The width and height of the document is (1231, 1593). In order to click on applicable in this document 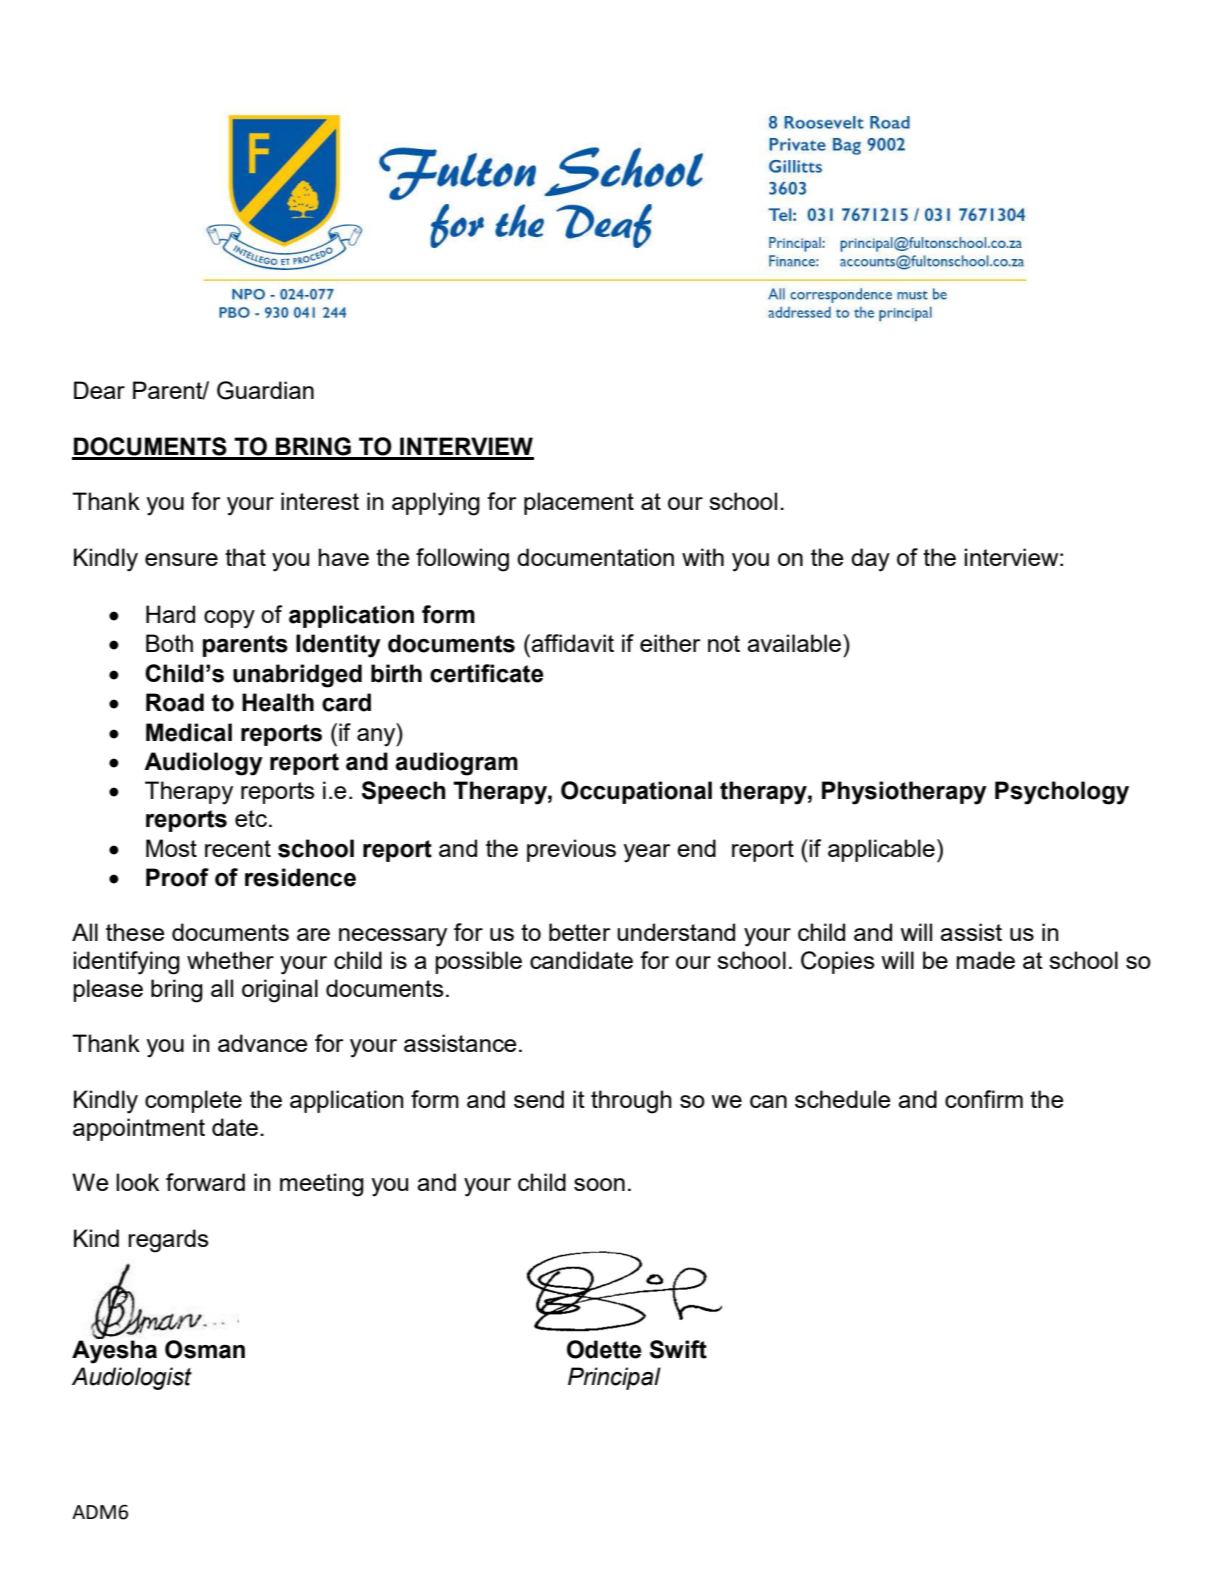, I will do `click(881, 850)`.
